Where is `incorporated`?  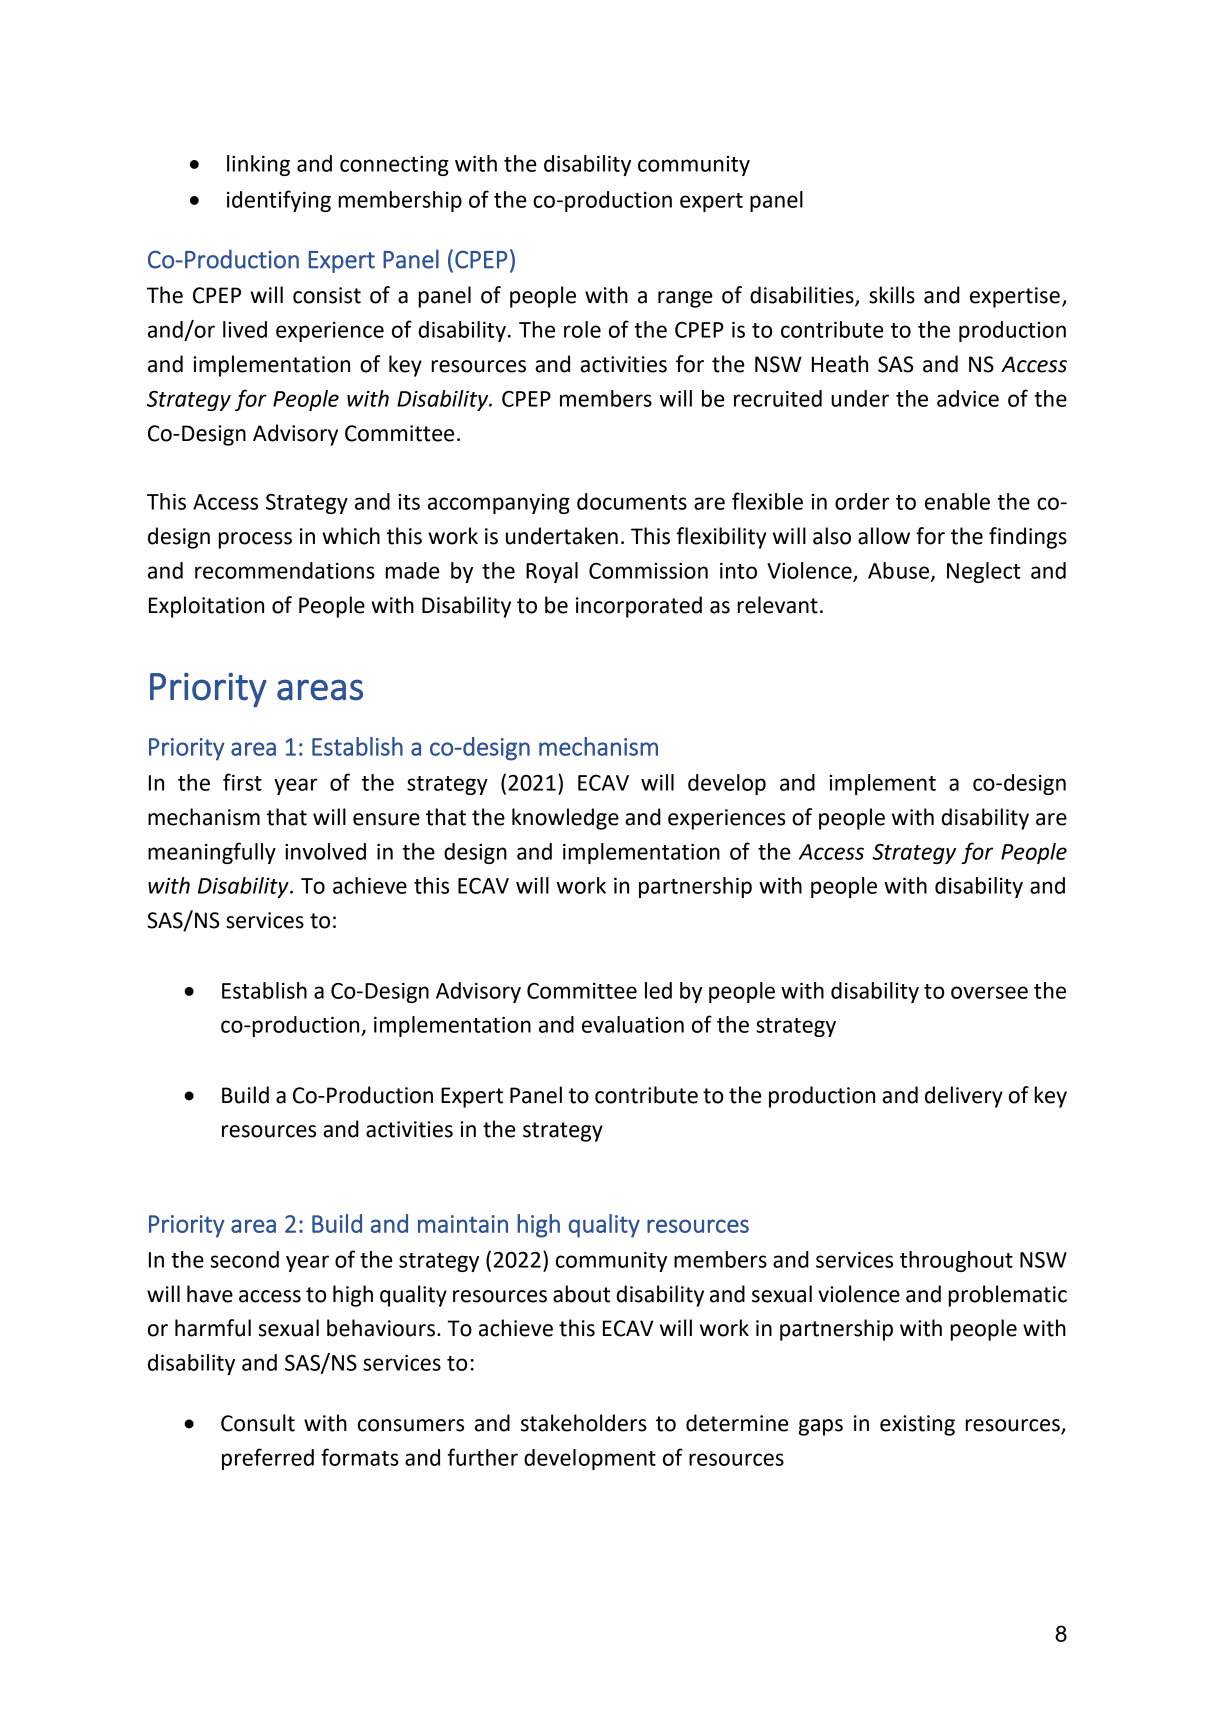
incorporated is located at coordinates (639, 607).
